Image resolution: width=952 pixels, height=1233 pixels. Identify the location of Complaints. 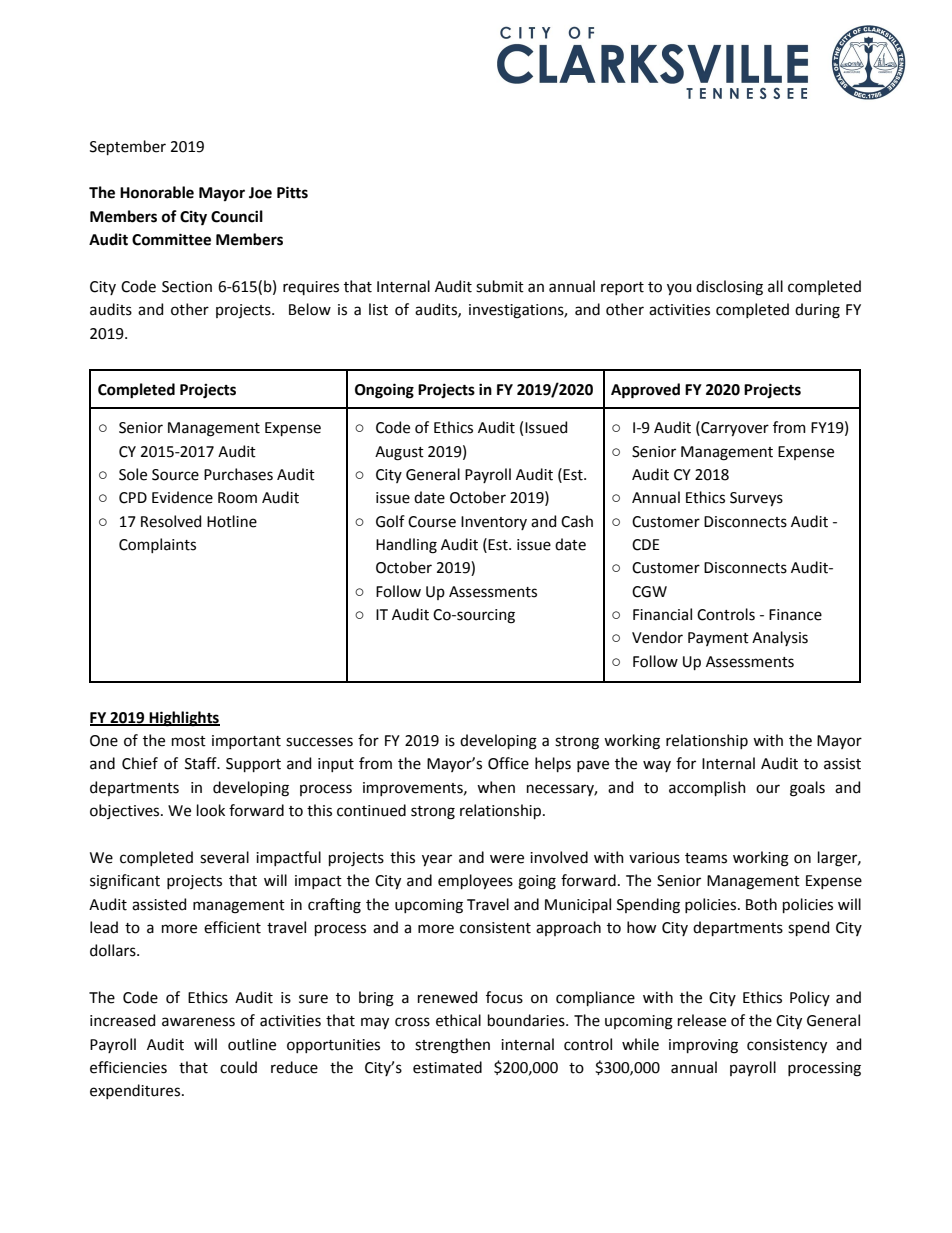
(157, 545).
